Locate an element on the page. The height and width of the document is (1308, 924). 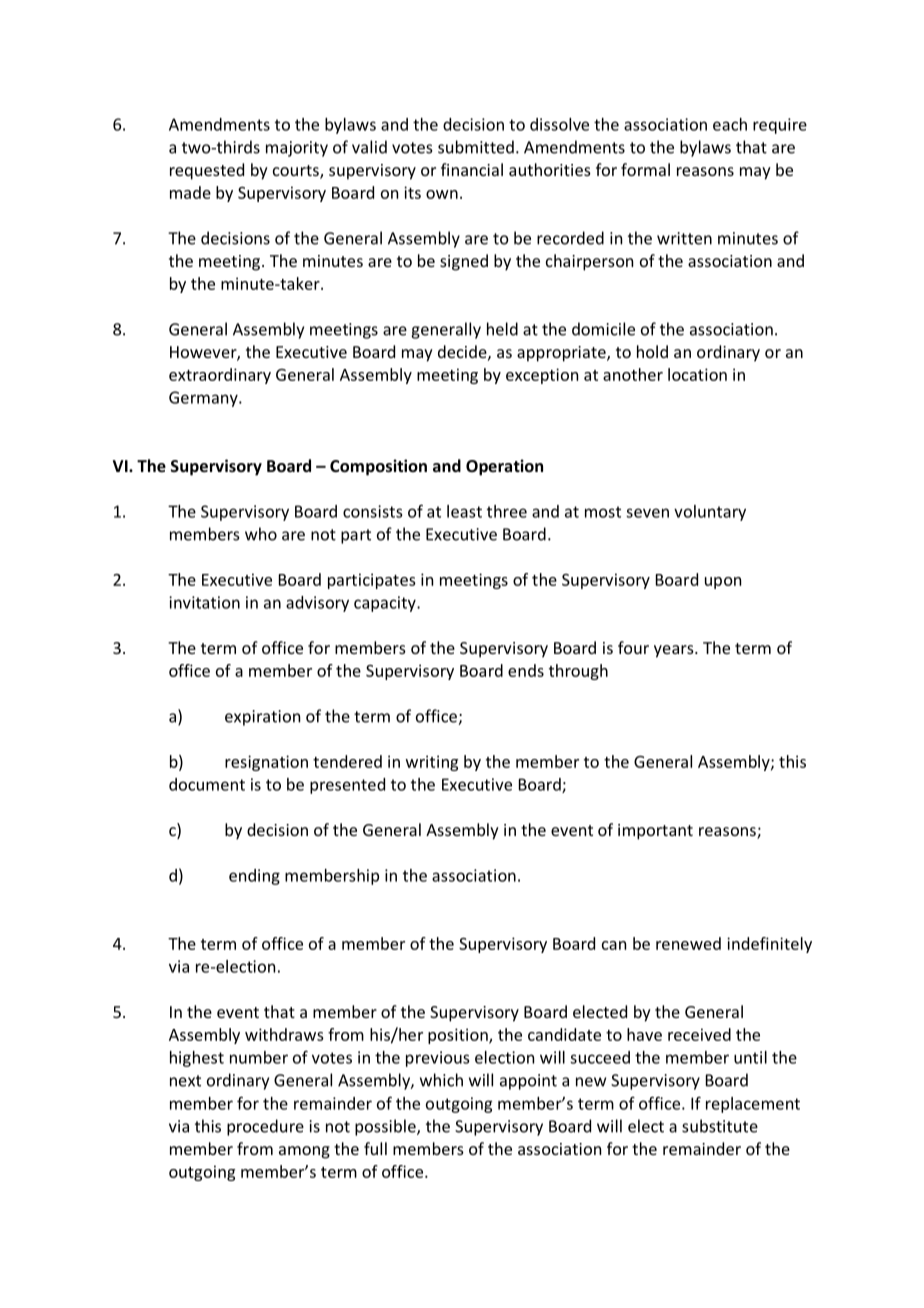
procedure is located at coordinates (265, 1127).
